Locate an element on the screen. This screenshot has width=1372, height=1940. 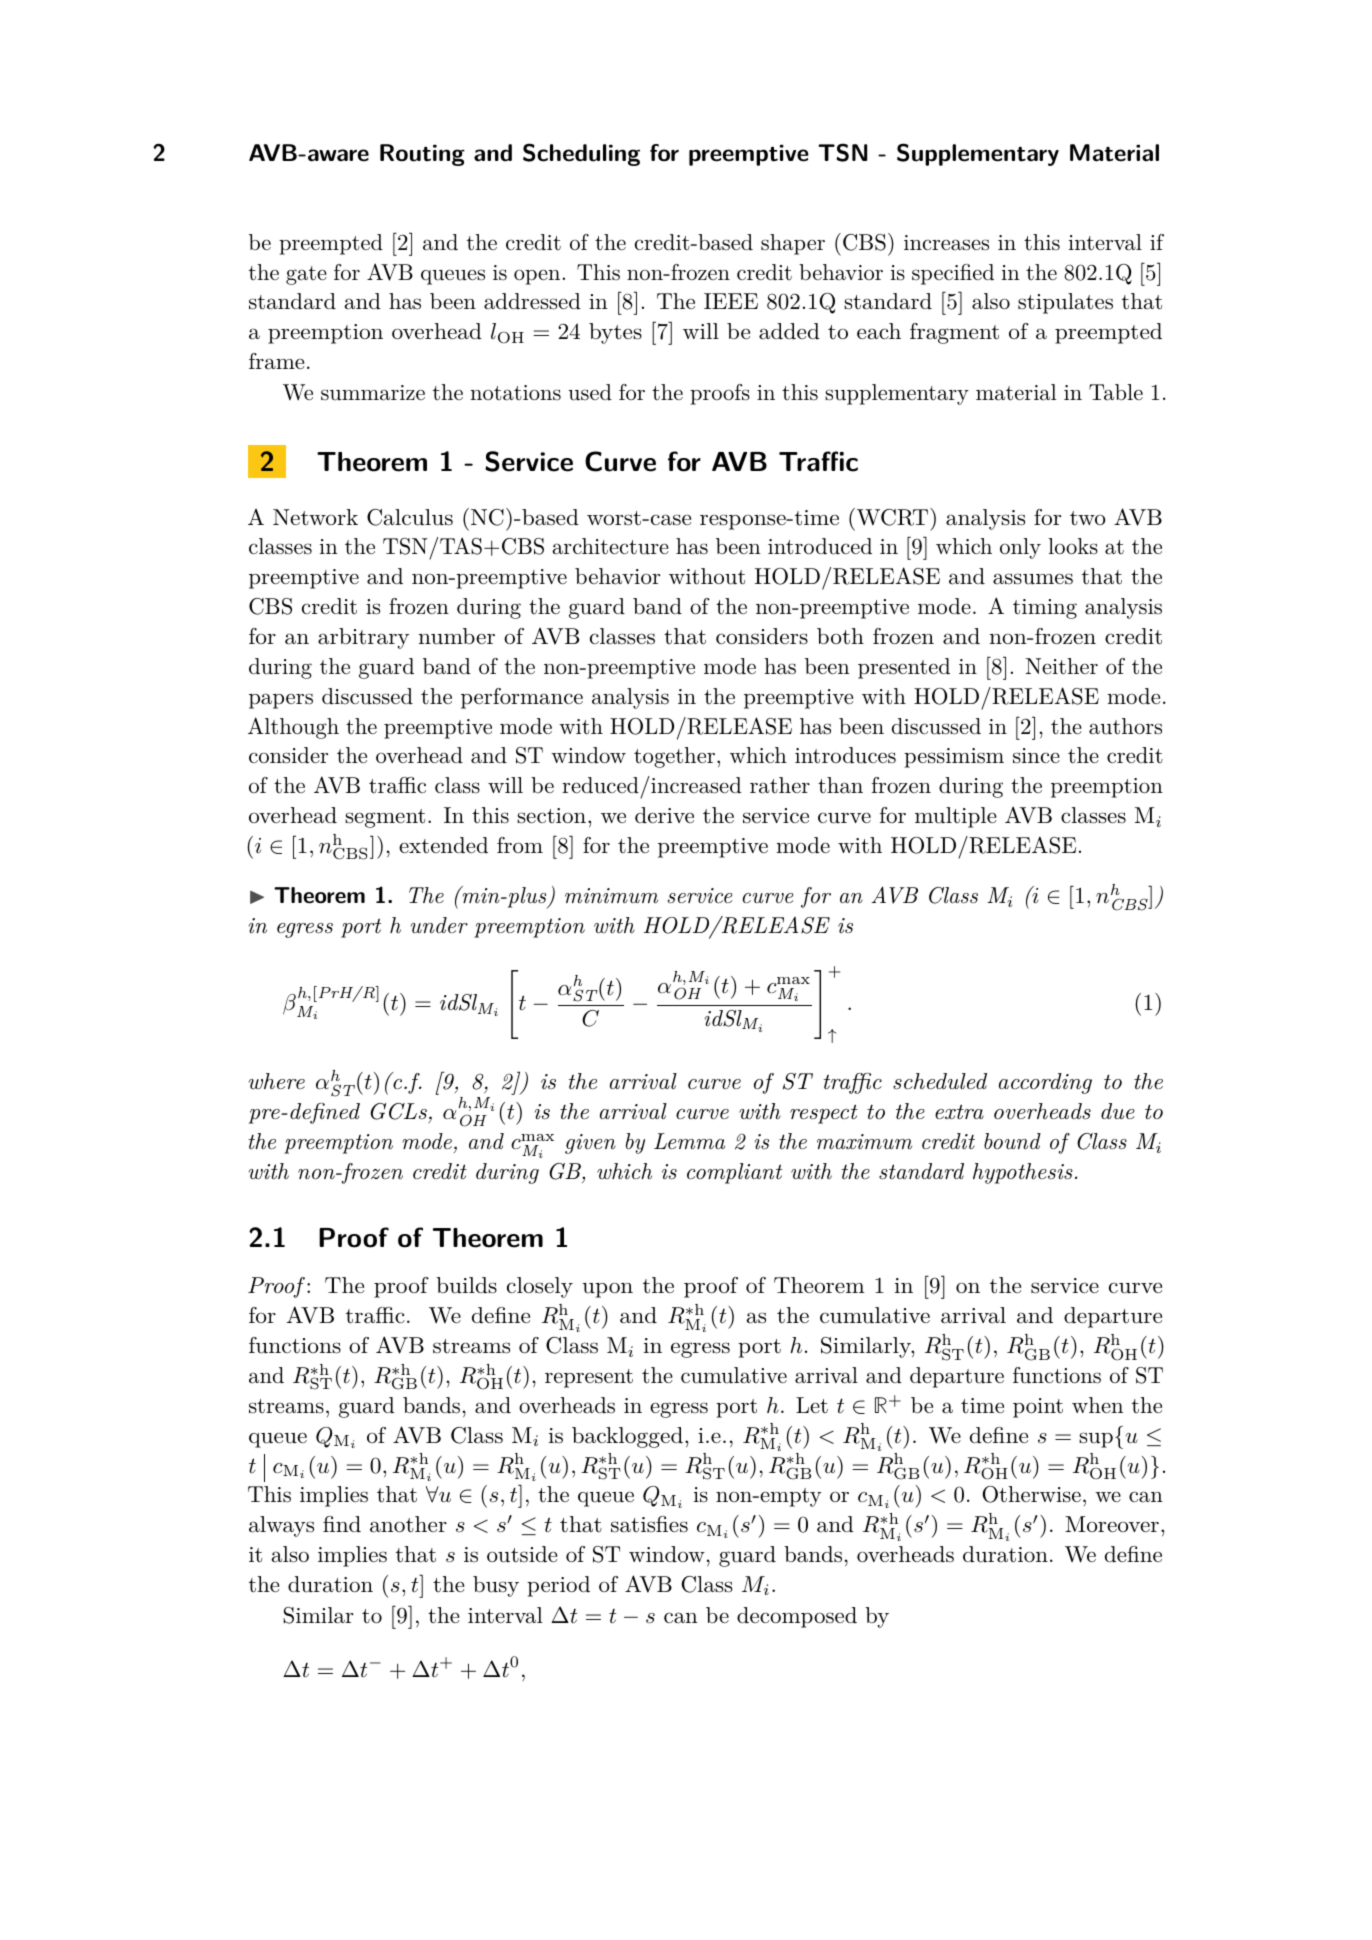
Otherwise is located at coordinates (1031, 1494).
